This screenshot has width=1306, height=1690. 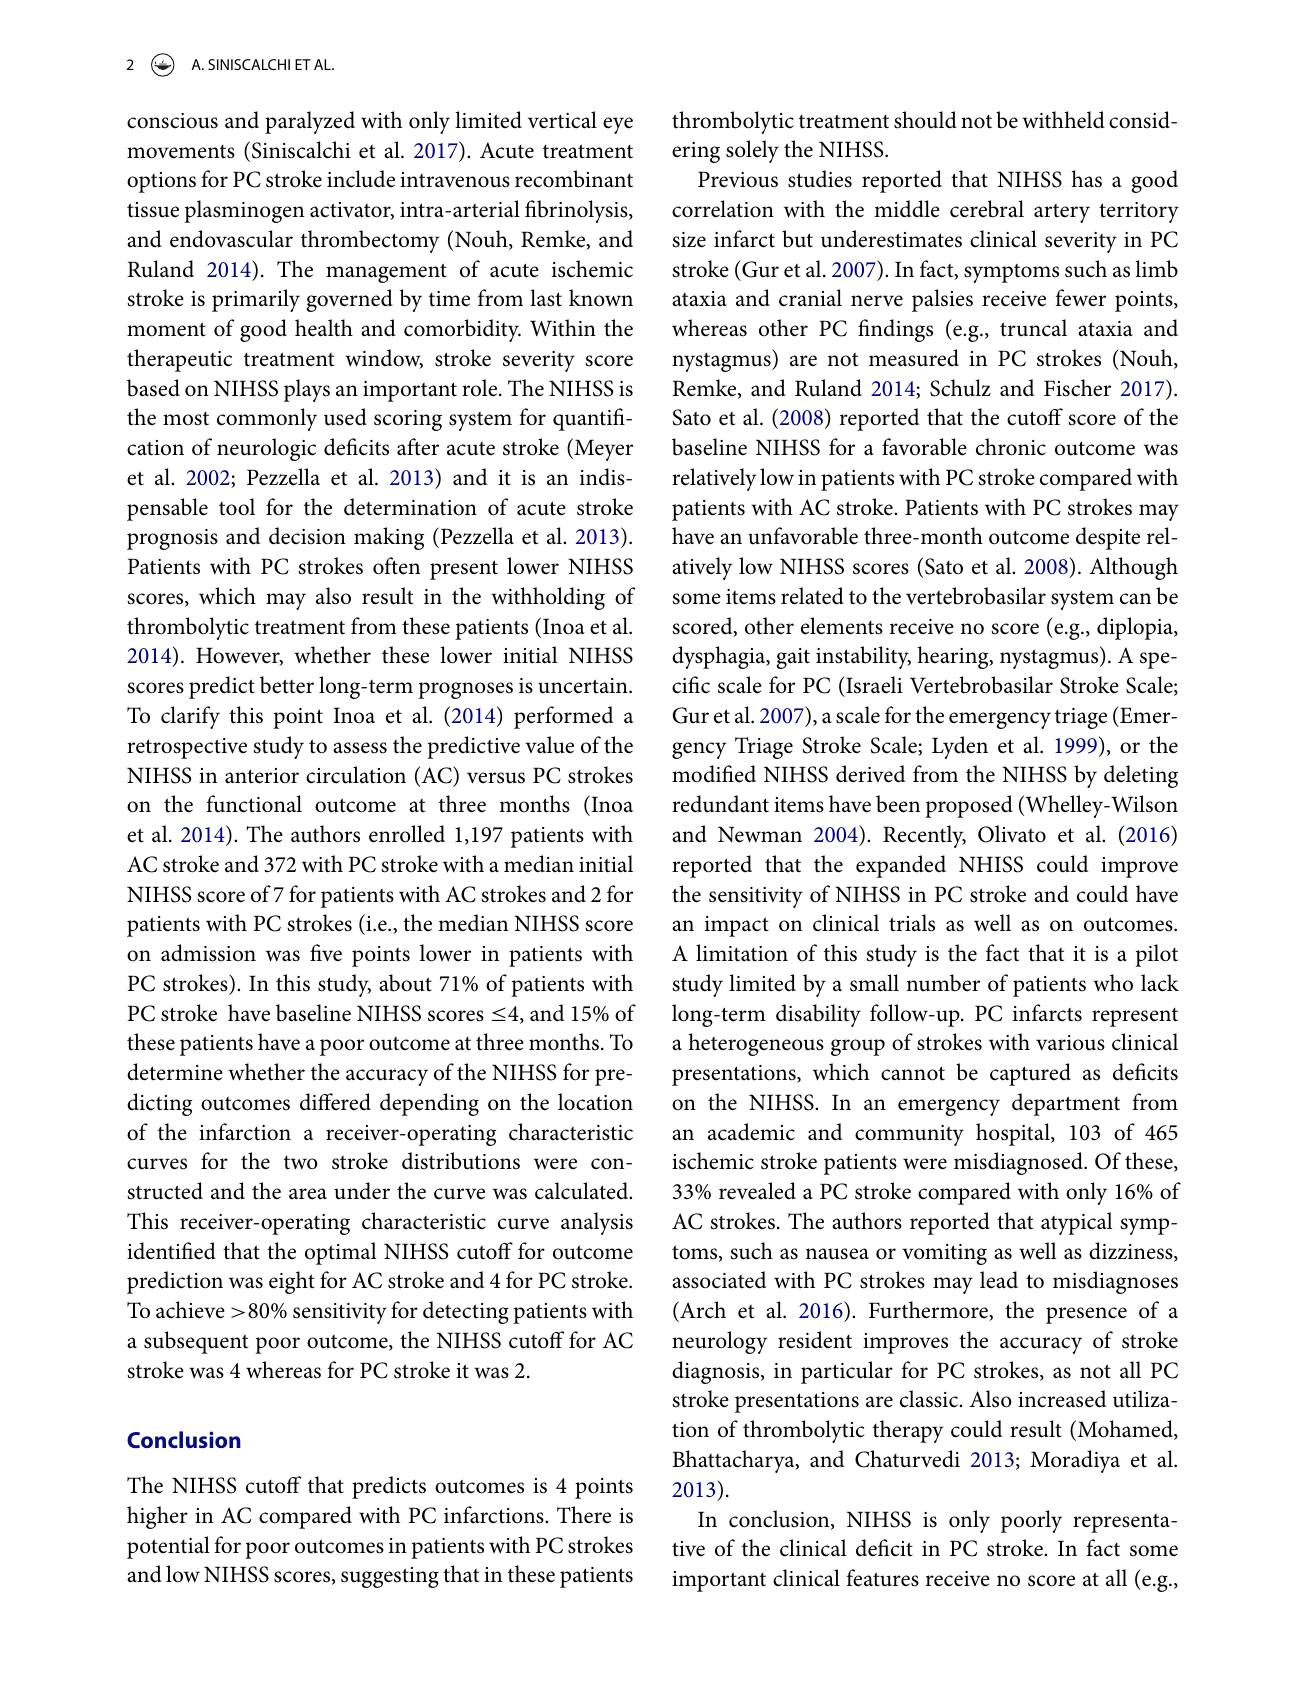 What do you see at coordinates (310, 122) in the screenshot?
I see `paralyzed` at bounding box center [310, 122].
